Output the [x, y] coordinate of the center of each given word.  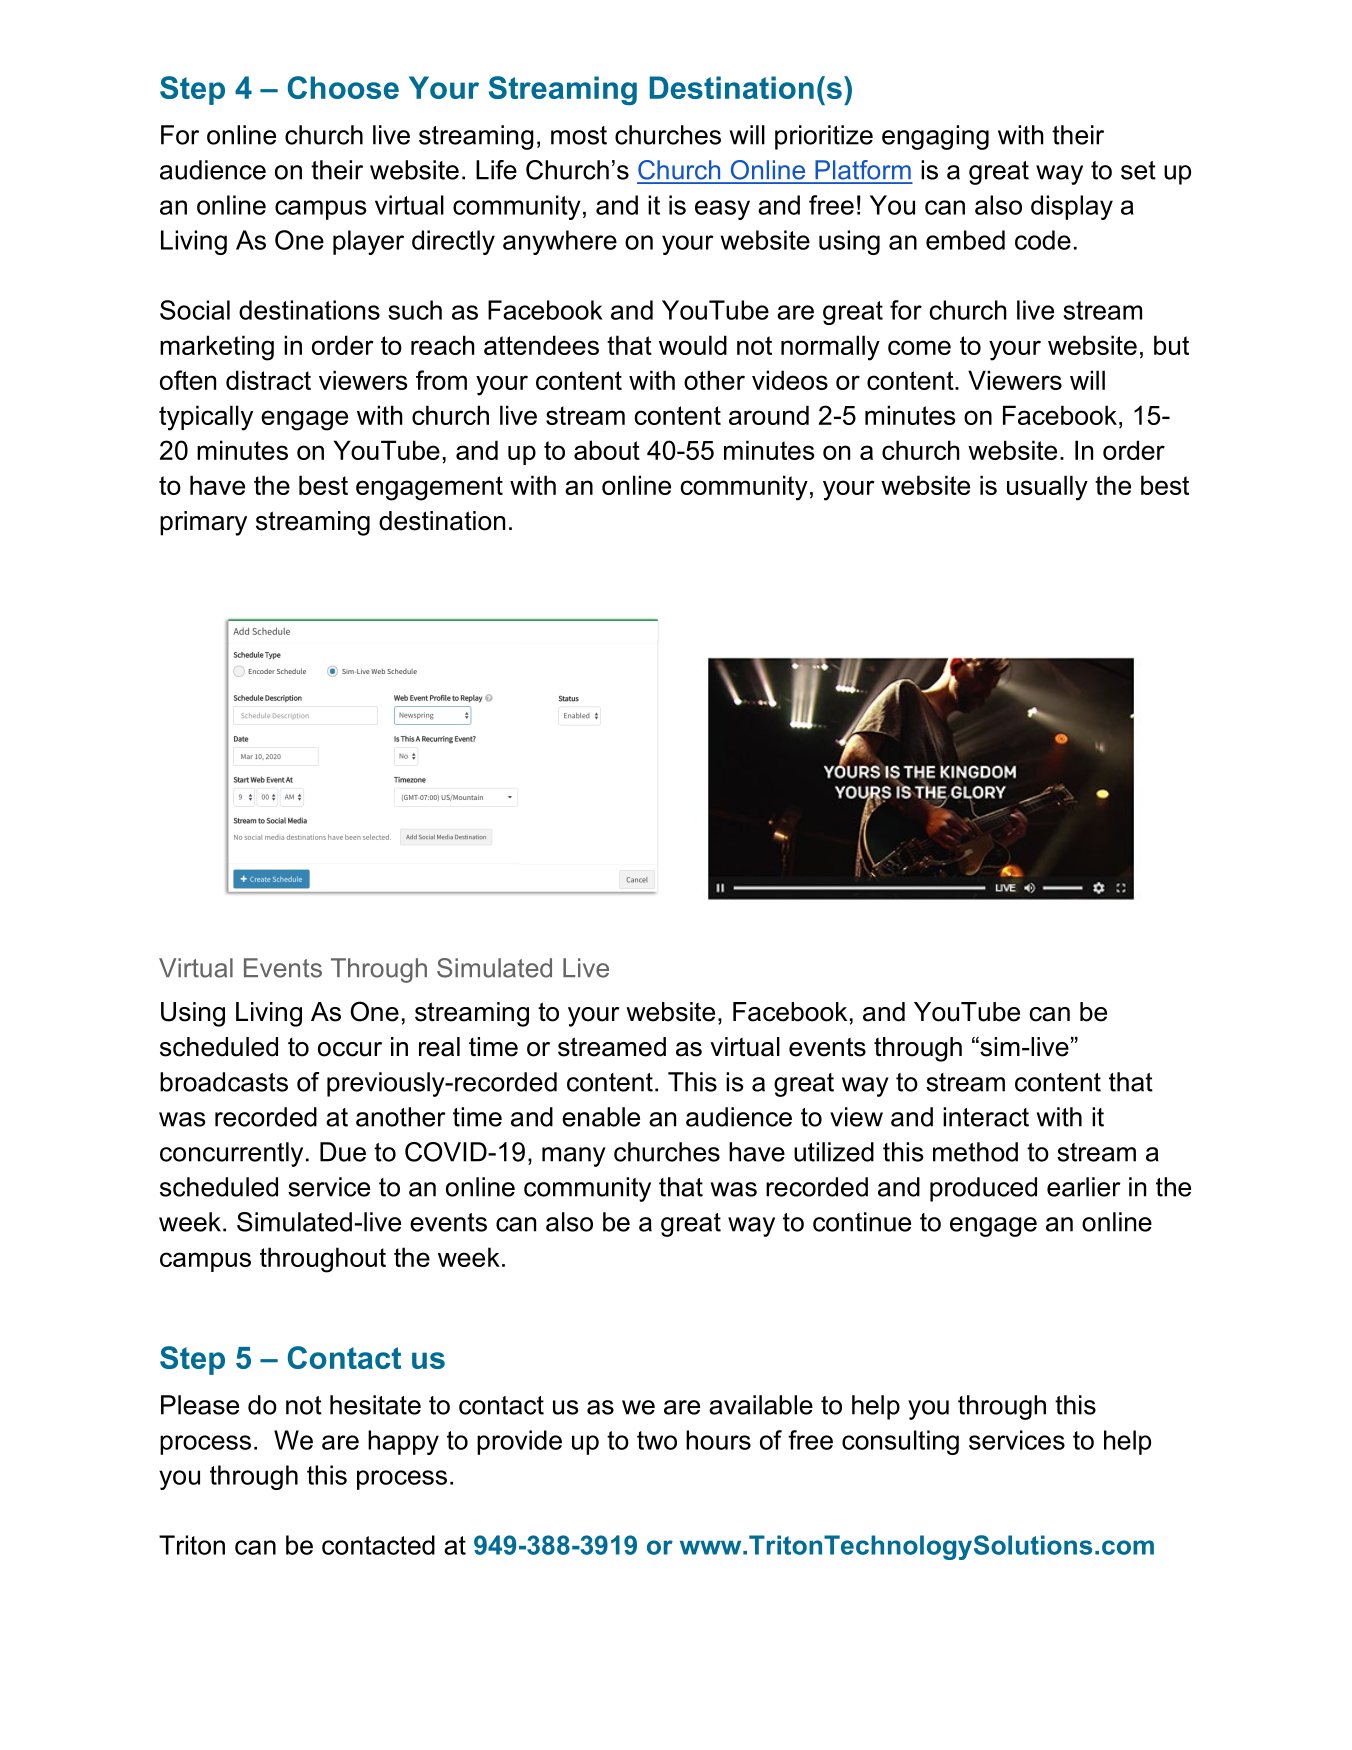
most [579, 135]
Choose [343, 87]
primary [203, 523]
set [1138, 170]
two [657, 1440]
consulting [900, 1442]
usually [1047, 488]
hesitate [375, 1405]
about [607, 450]
